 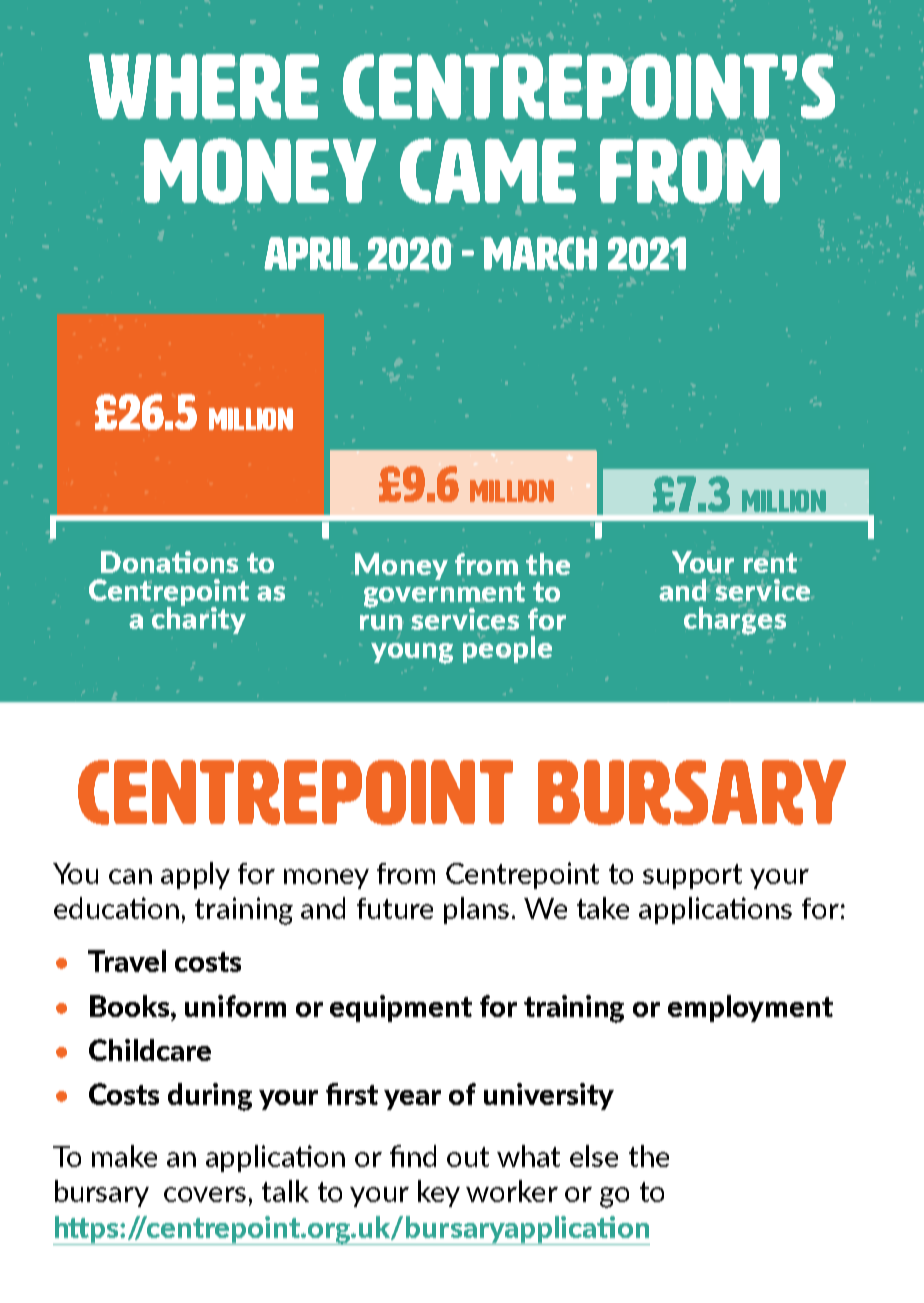 I want to click on charity, so click(x=199, y=619).
